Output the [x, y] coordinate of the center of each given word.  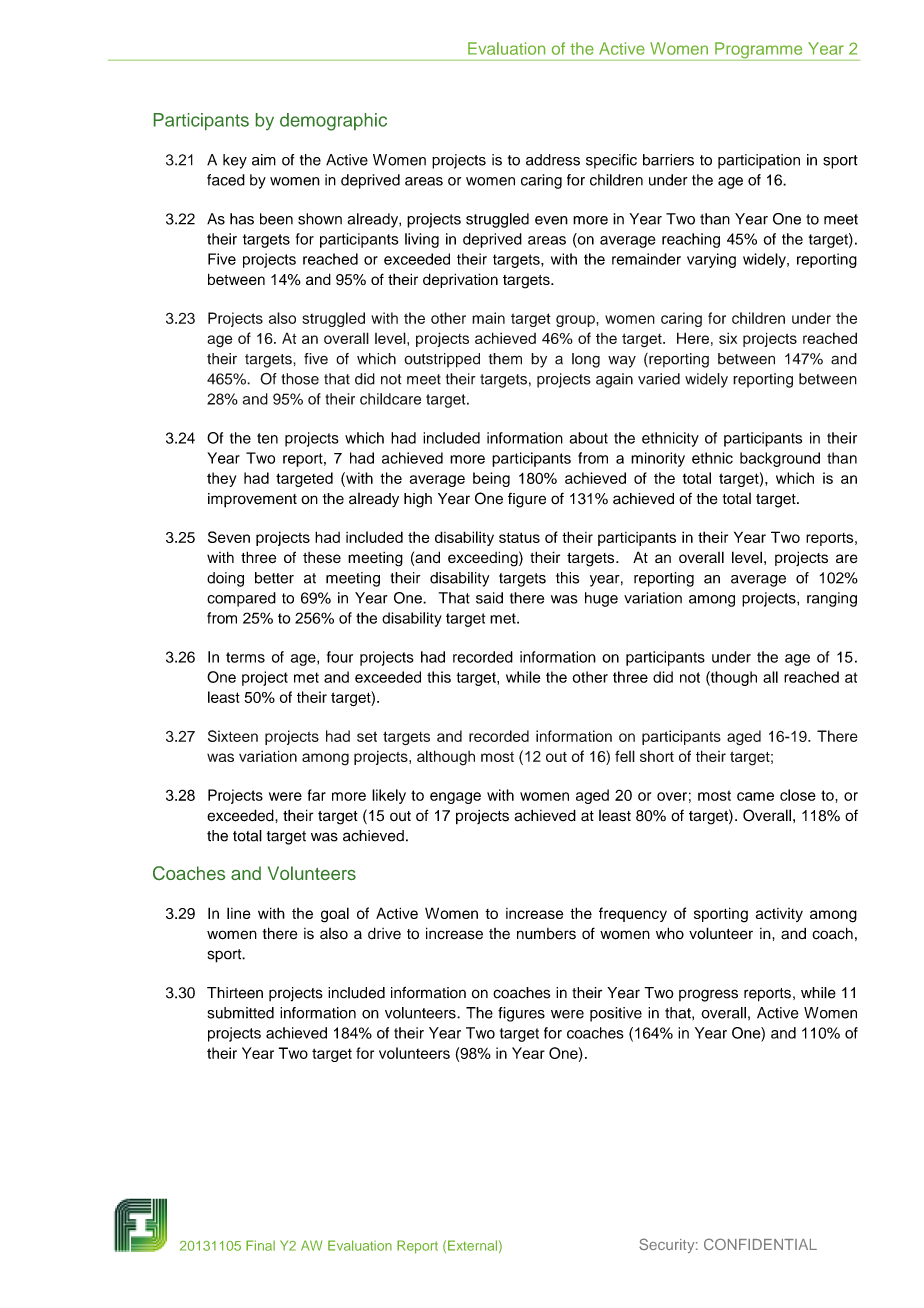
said [489, 598]
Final [260, 1245]
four [340, 657]
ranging [832, 599]
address [553, 160]
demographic [333, 122]
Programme [759, 51]
